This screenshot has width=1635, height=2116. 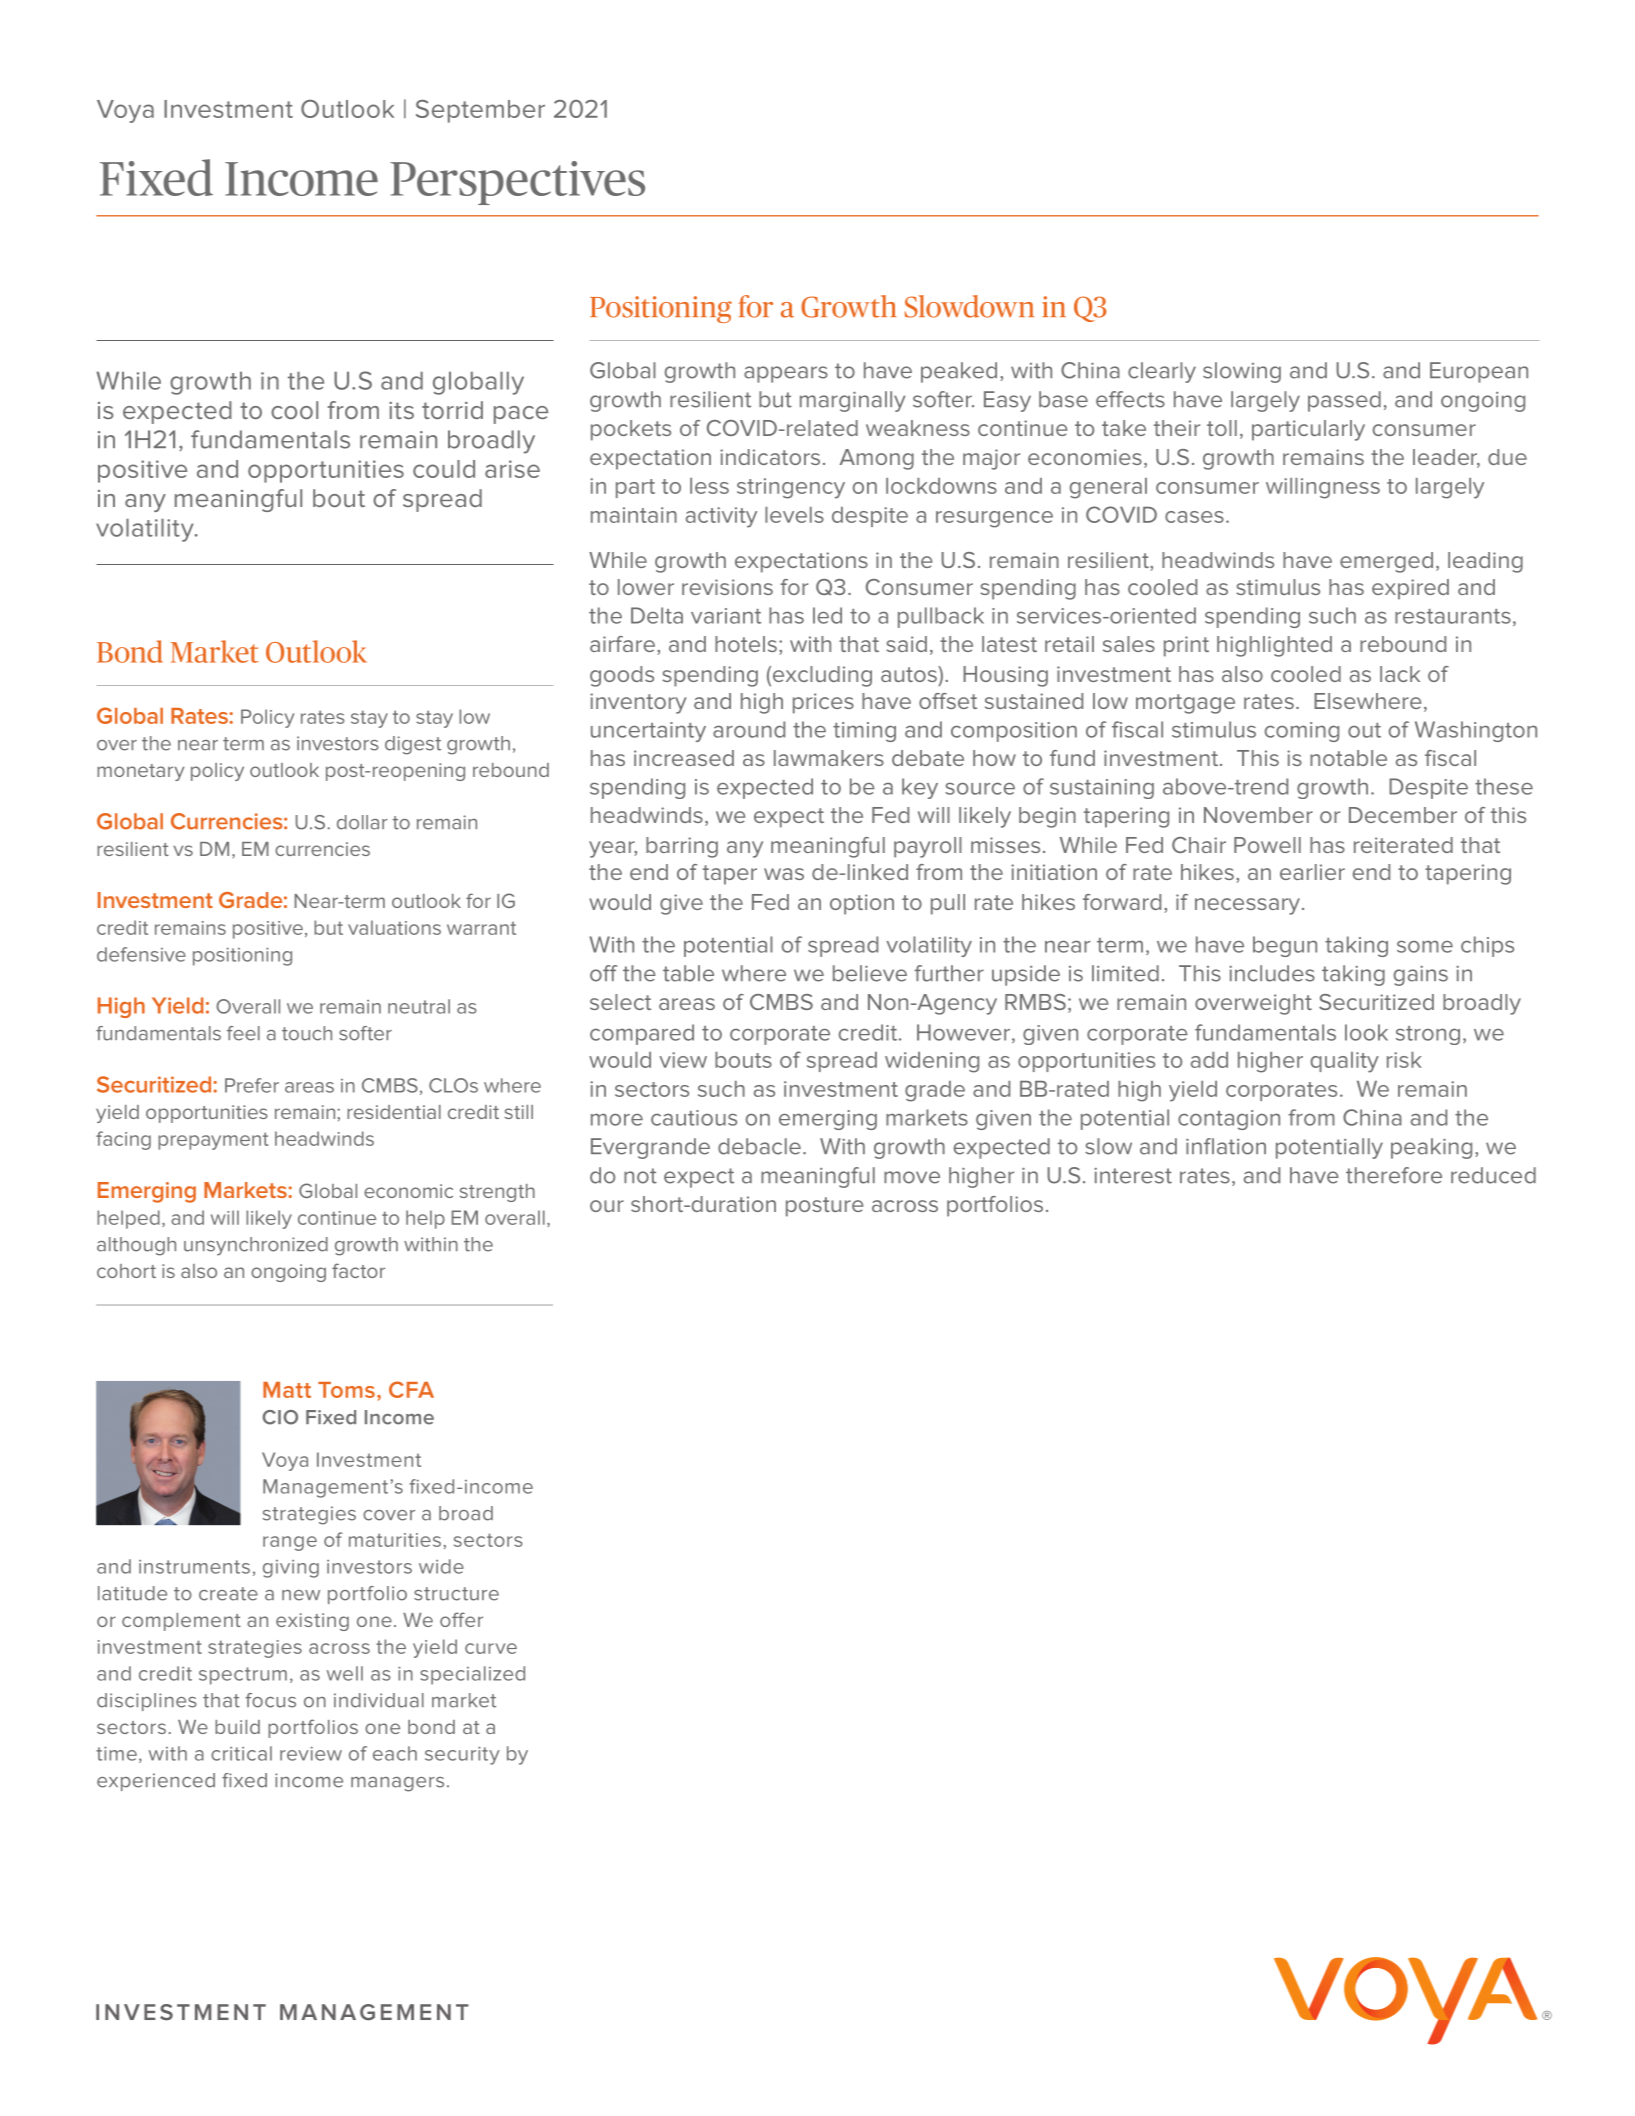 I want to click on move, so click(x=912, y=1177).
